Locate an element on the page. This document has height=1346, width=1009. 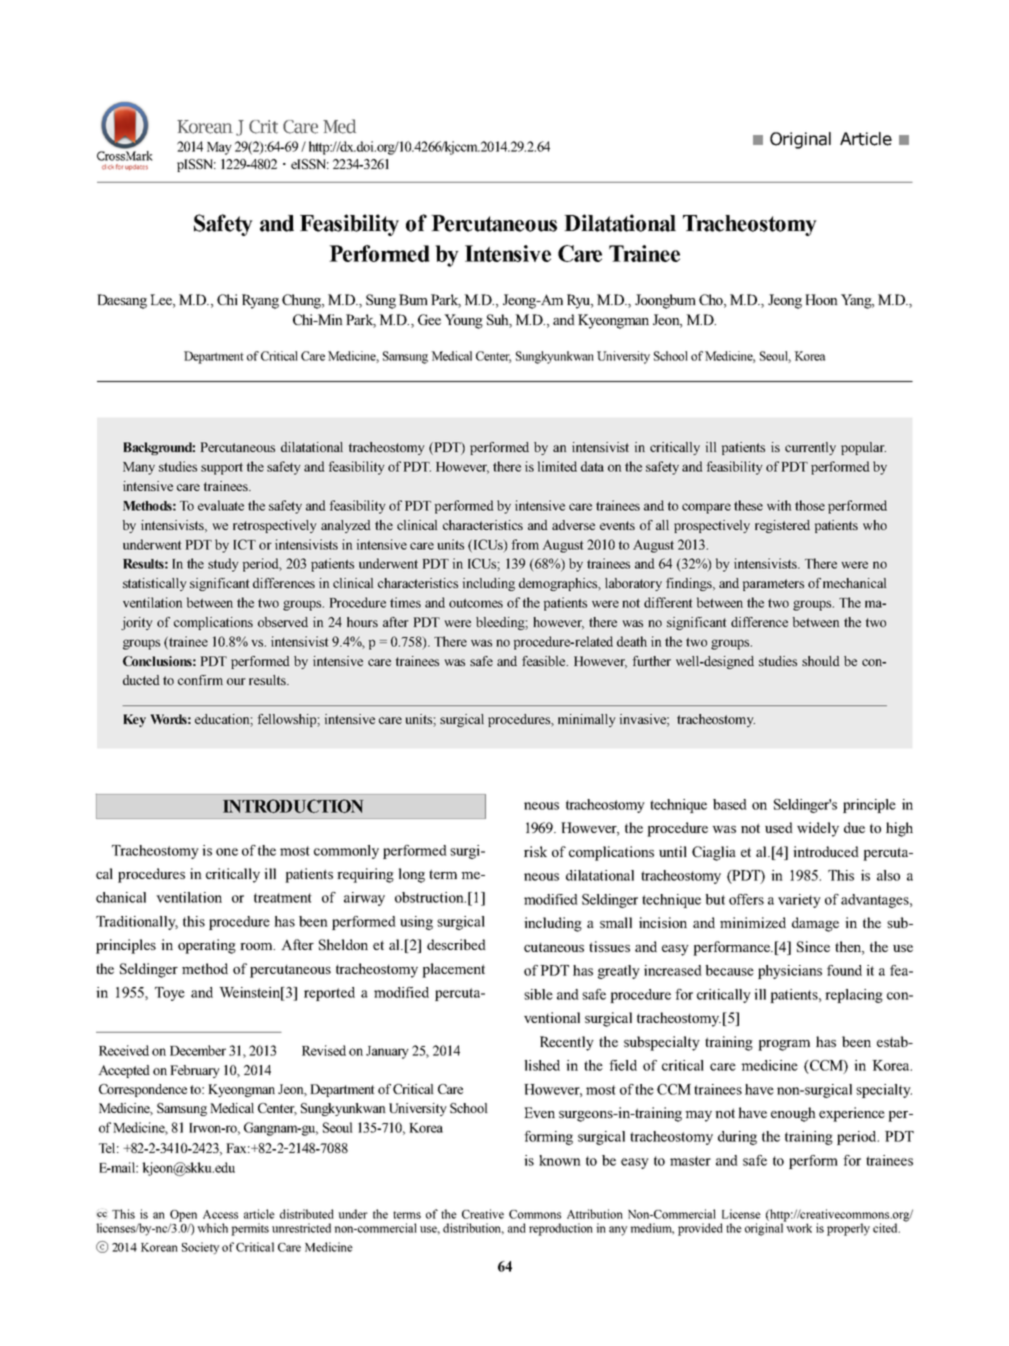
outcomes is located at coordinates (476, 603).
